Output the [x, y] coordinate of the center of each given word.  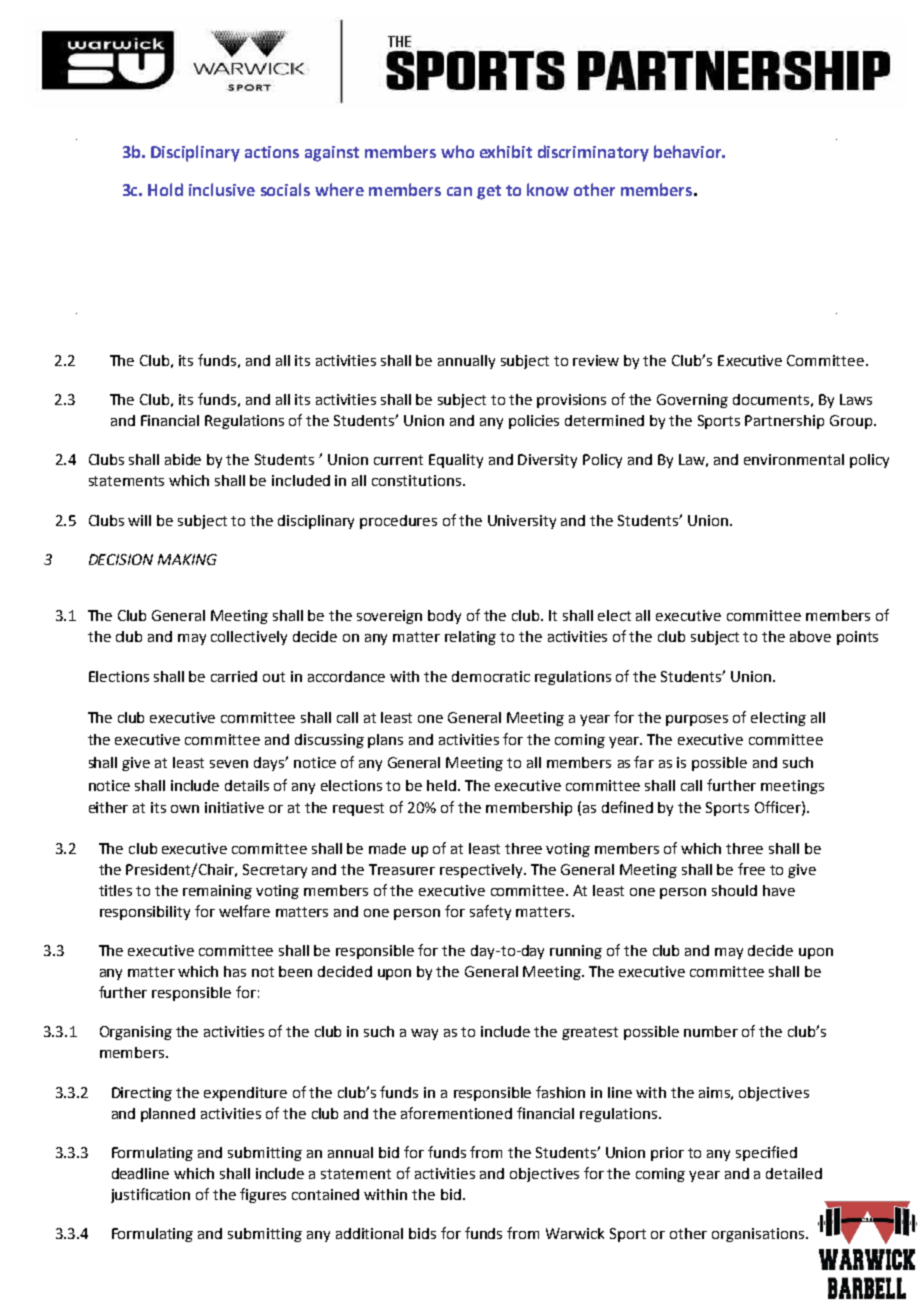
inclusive [222, 189]
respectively [483, 871]
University [522, 522]
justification [150, 1195]
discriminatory [593, 153]
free [751, 869]
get [489, 192]
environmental [794, 459]
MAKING [187, 559]
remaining [217, 892]
